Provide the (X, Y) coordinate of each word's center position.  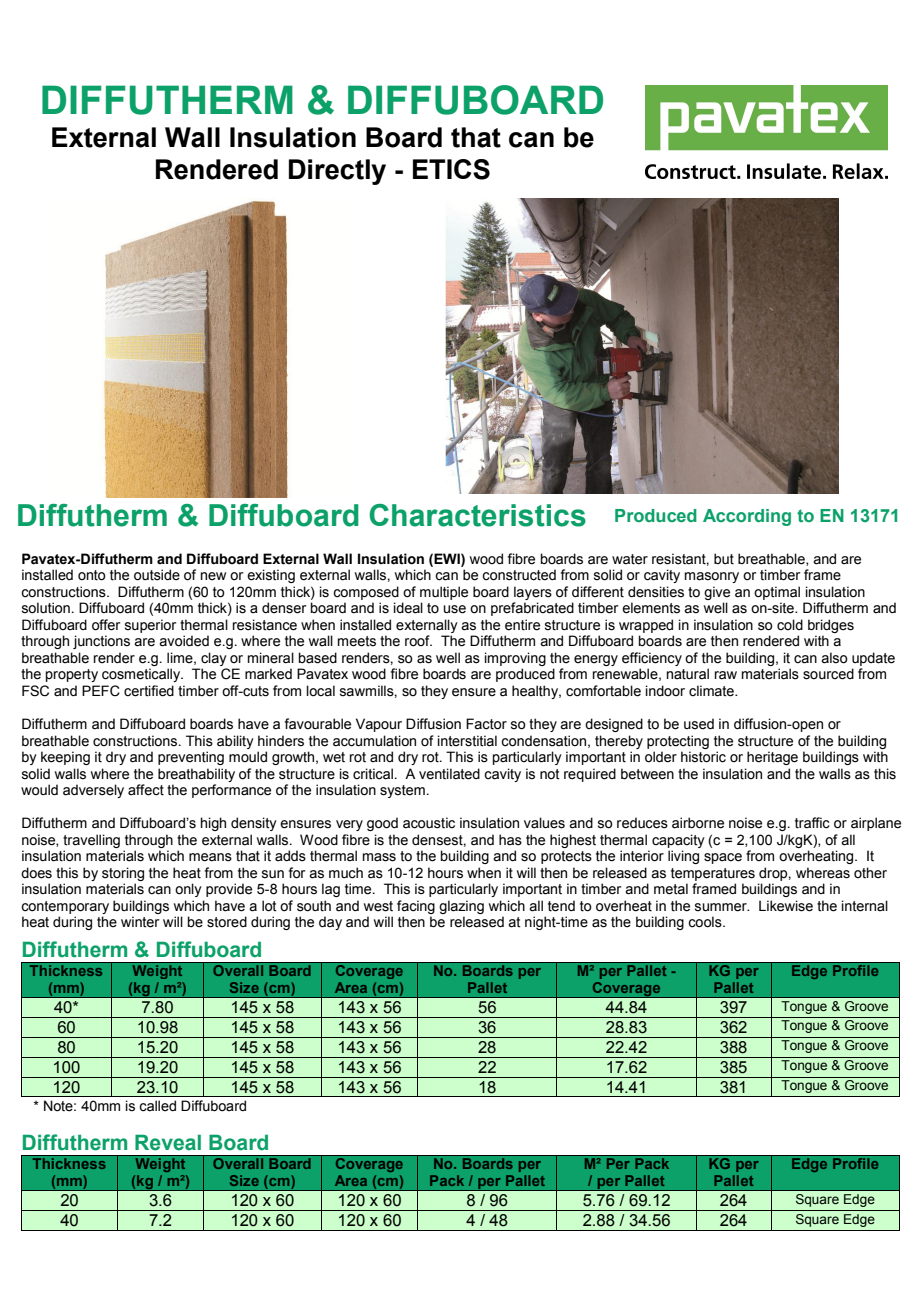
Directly (337, 172)
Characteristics (477, 515)
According (747, 517)
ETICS (451, 169)
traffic (812, 823)
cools (706, 922)
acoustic (429, 823)
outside (157, 575)
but (724, 559)
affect (146, 790)
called (157, 1106)
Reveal (168, 1142)
